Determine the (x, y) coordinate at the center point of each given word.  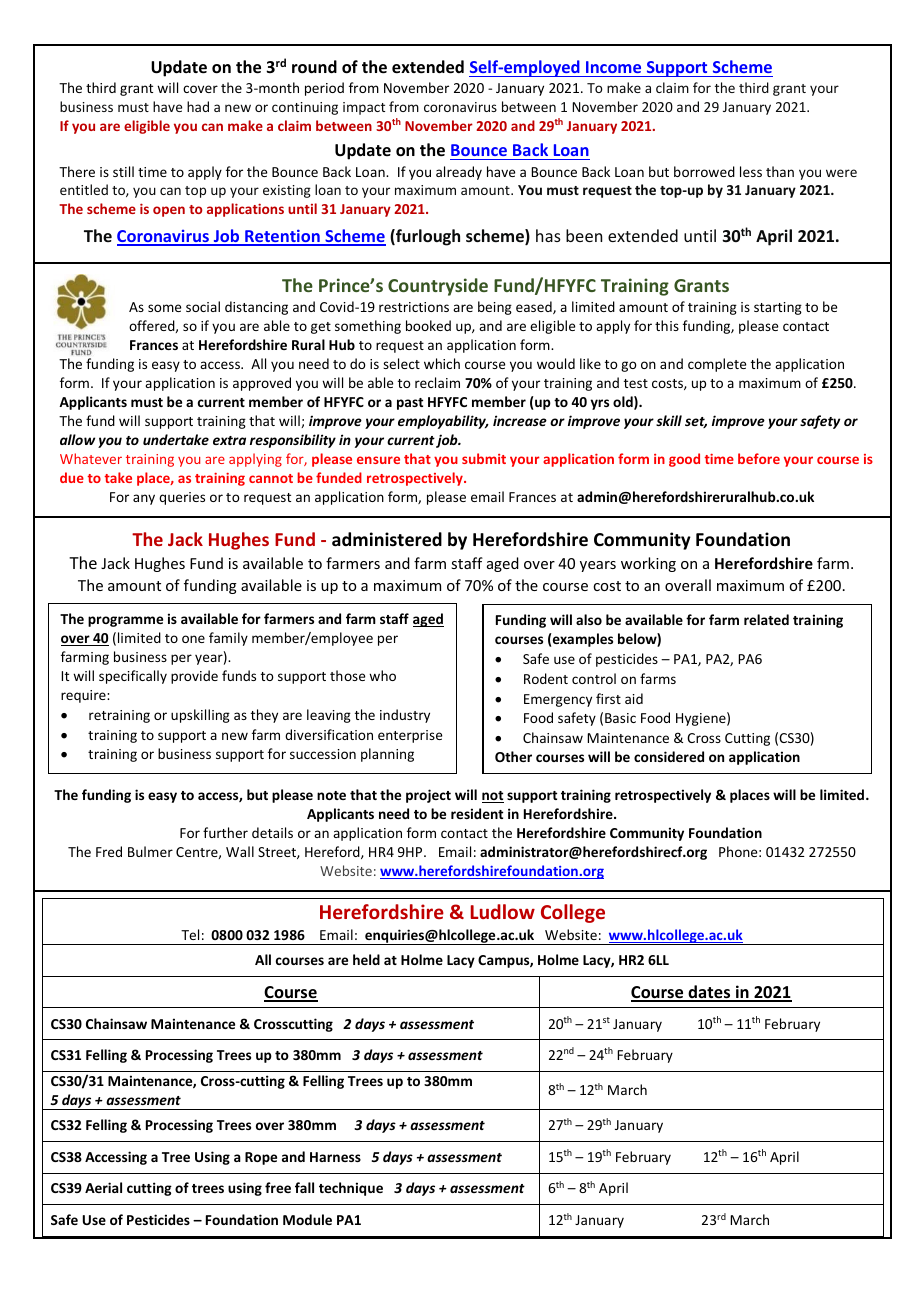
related (766, 619)
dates (709, 993)
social (203, 306)
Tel (190, 934)
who (382, 675)
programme (125, 621)
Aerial (103, 1187)
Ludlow (503, 911)
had (198, 106)
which (442, 363)
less (751, 171)
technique (351, 1189)
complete (717, 365)
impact (364, 108)
